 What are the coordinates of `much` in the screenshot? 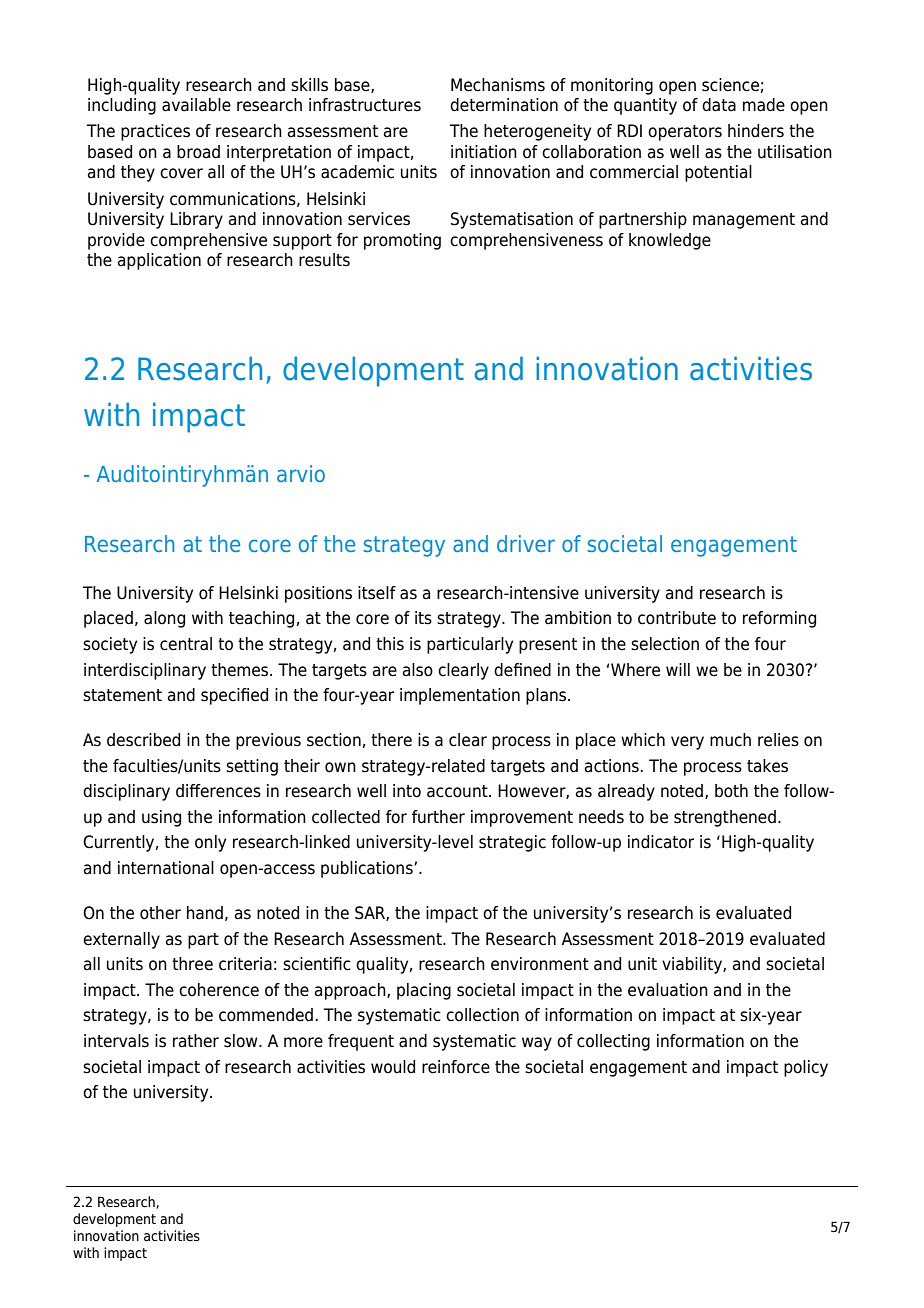 It's located at (730, 740).
